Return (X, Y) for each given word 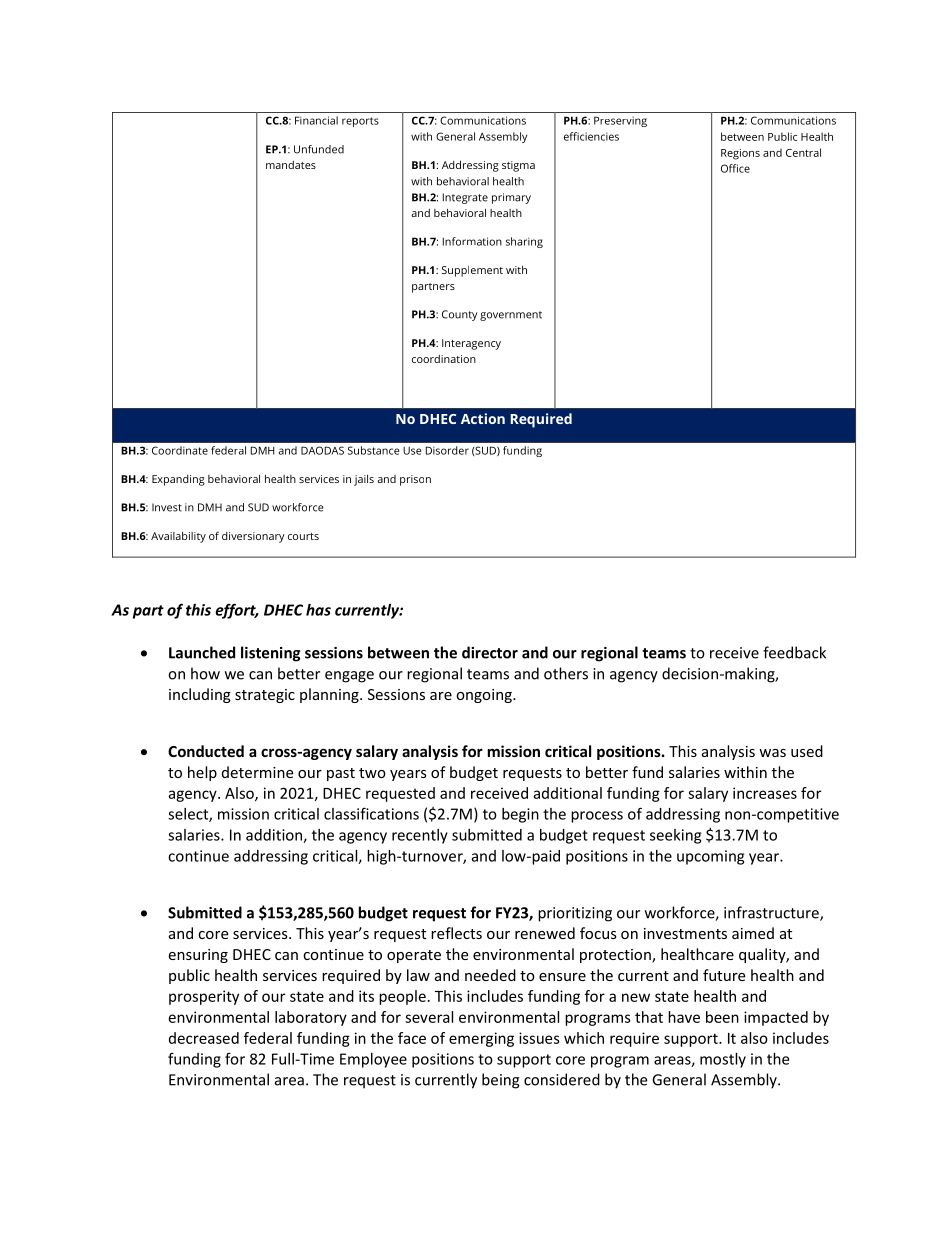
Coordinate (180, 450)
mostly (723, 1060)
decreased (204, 1038)
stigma (518, 166)
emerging (481, 1039)
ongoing (485, 696)
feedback (794, 652)
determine (257, 772)
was (772, 753)
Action (483, 418)
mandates (291, 165)
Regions (740, 154)
